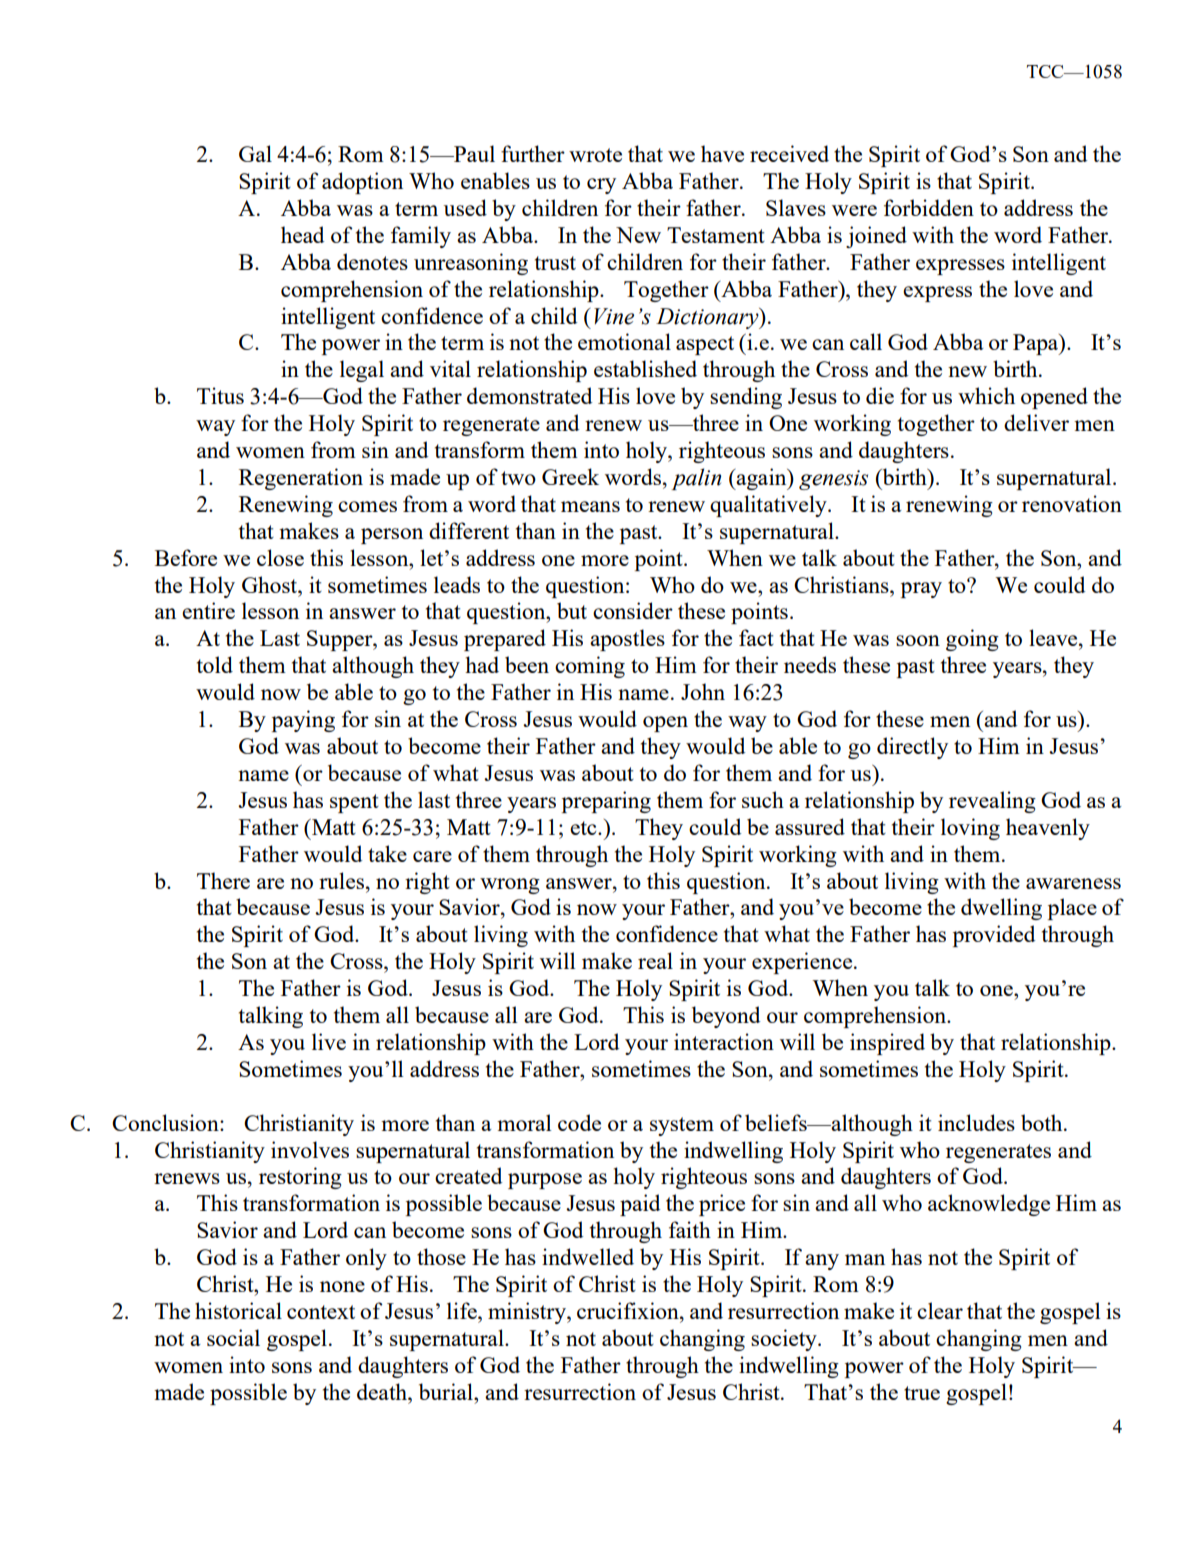 The height and width of the image is (1544, 1193). I want to click on means, so click(590, 506).
